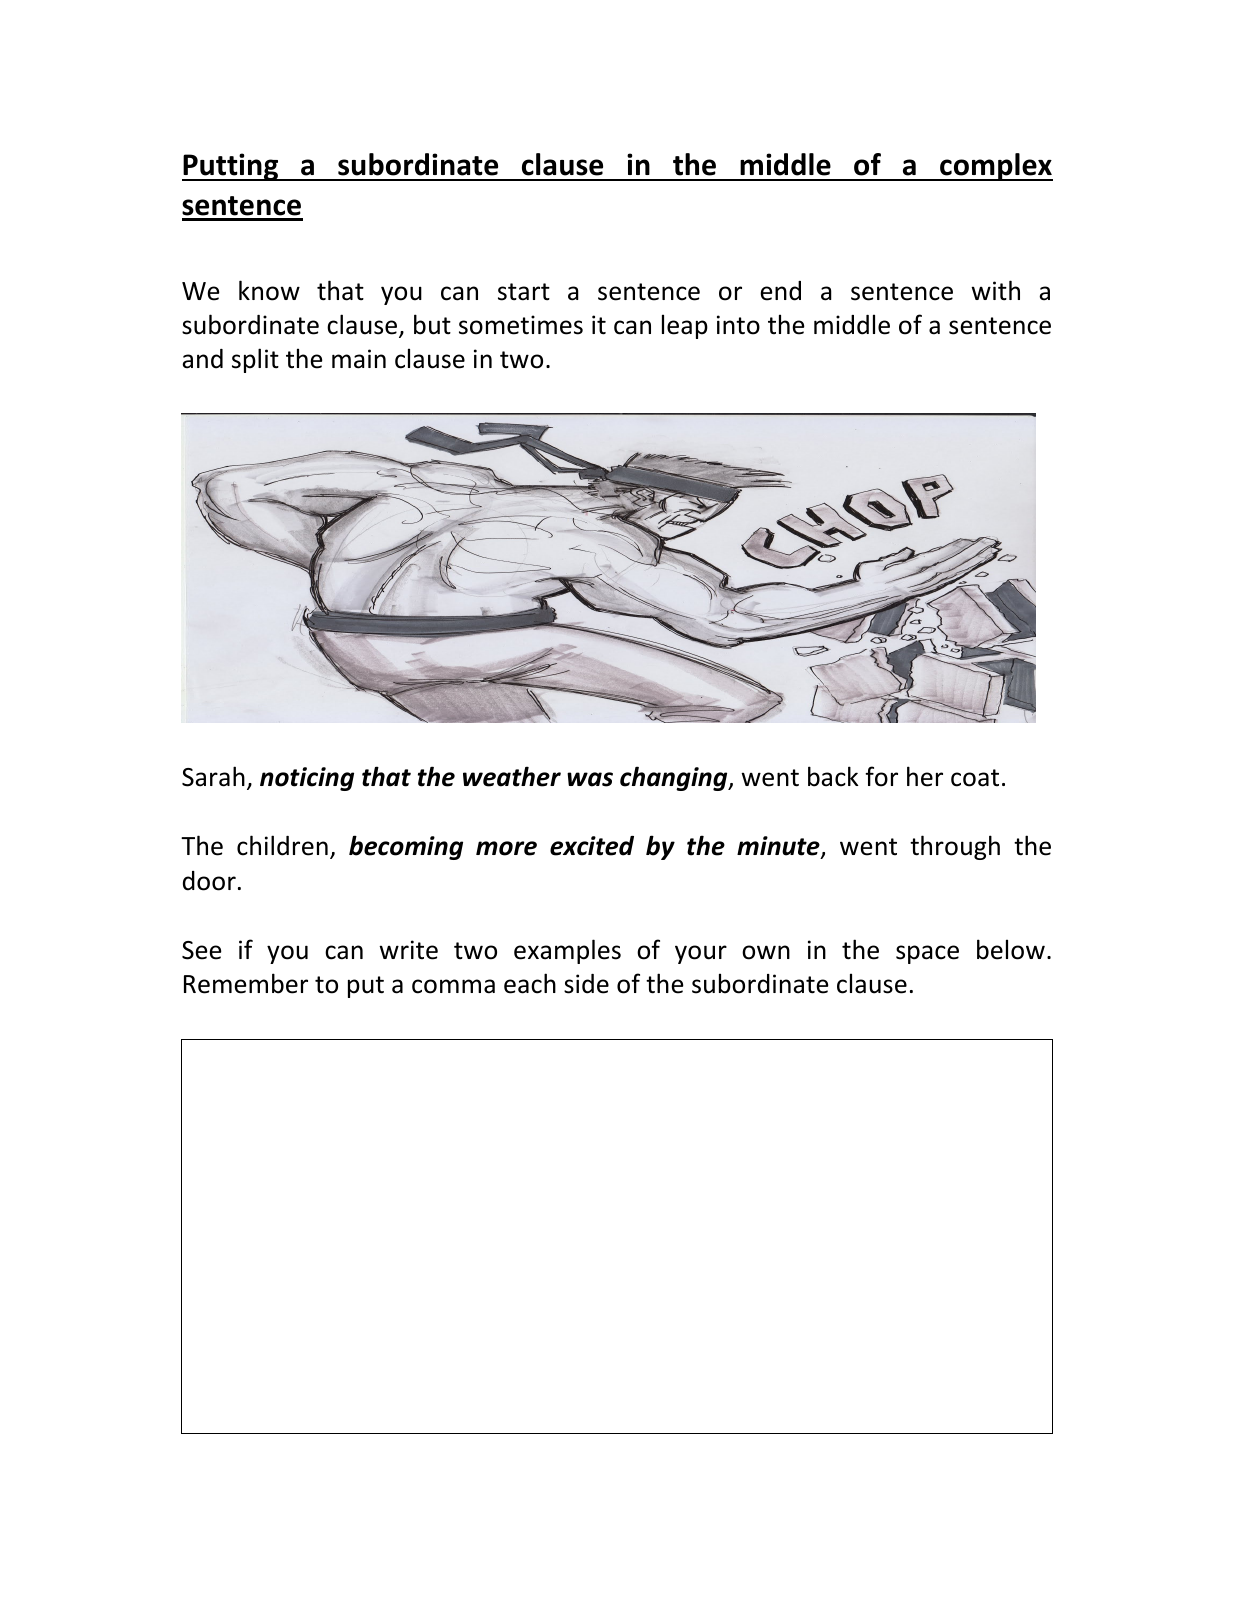 This page has height=1597, width=1234. I want to click on noticing, so click(307, 779).
